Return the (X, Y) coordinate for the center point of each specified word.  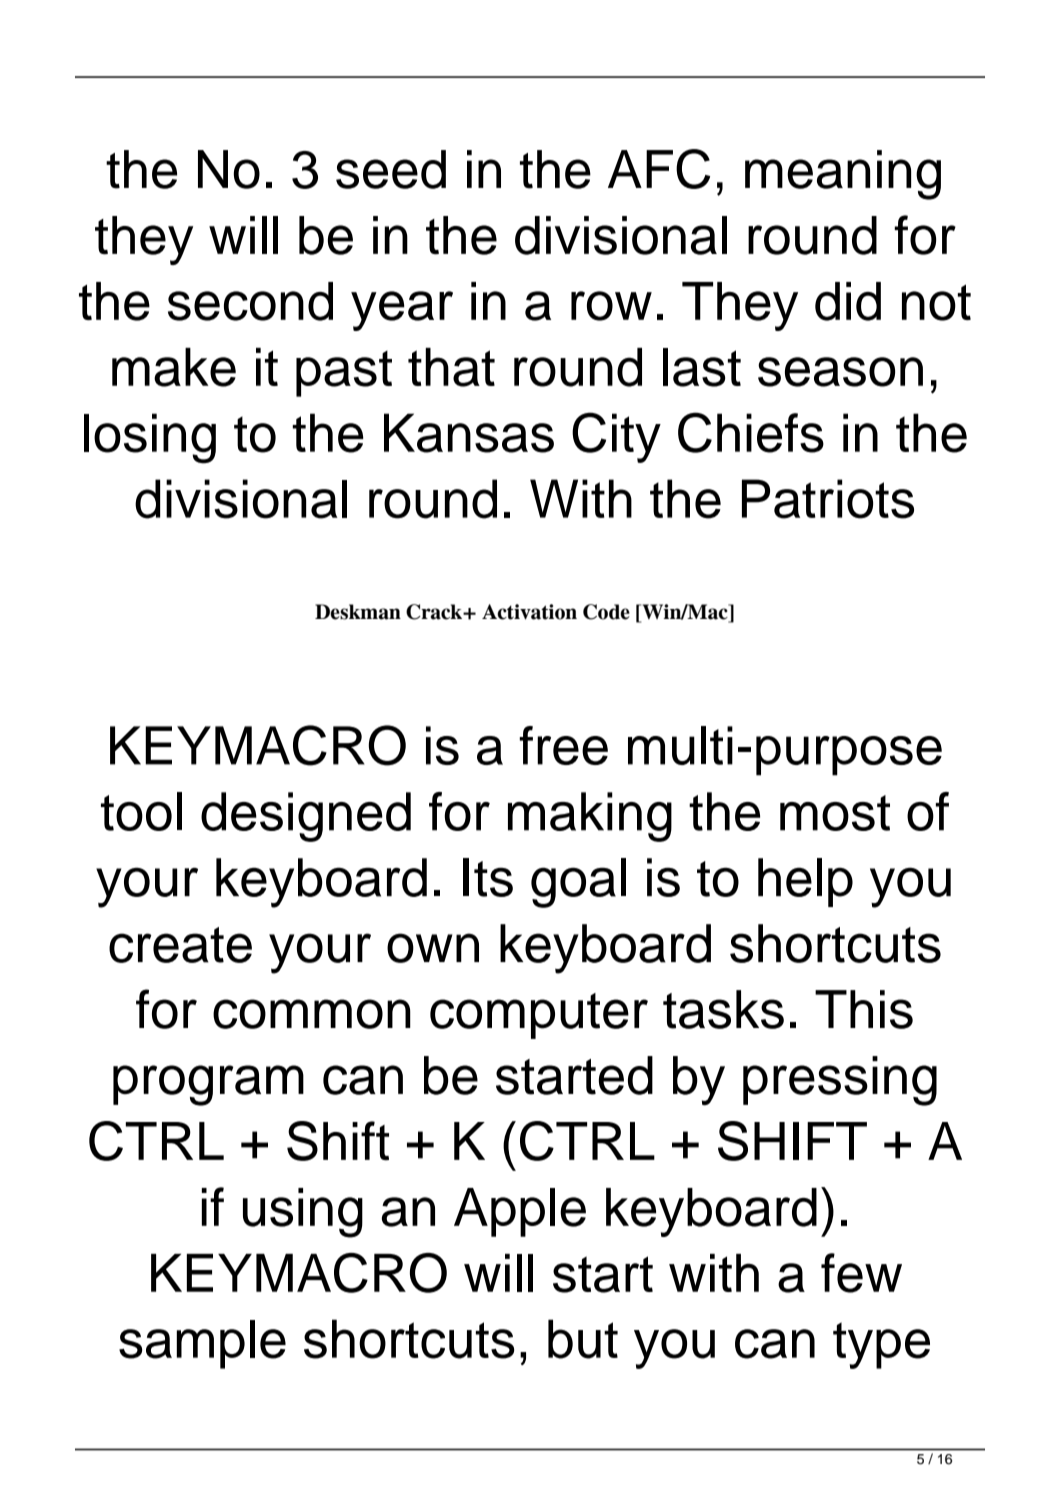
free (563, 745)
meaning (843, 175)
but (583, 1339)
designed (306, 817)
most (835, 813)
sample (202, 1344)
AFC (659, 169)
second (250, 301)
